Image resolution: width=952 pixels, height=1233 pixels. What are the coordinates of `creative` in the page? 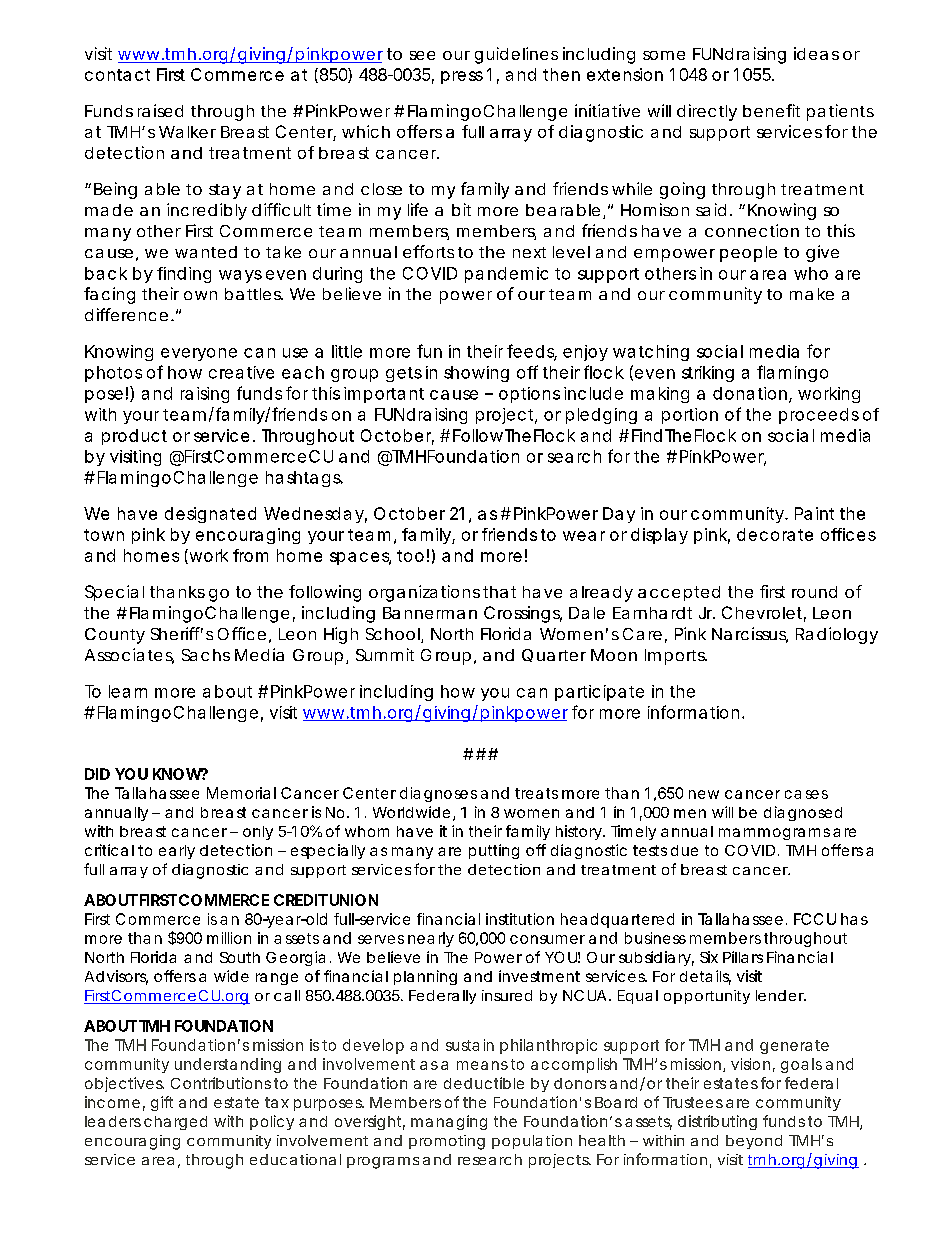 It's located at (241, 372).
